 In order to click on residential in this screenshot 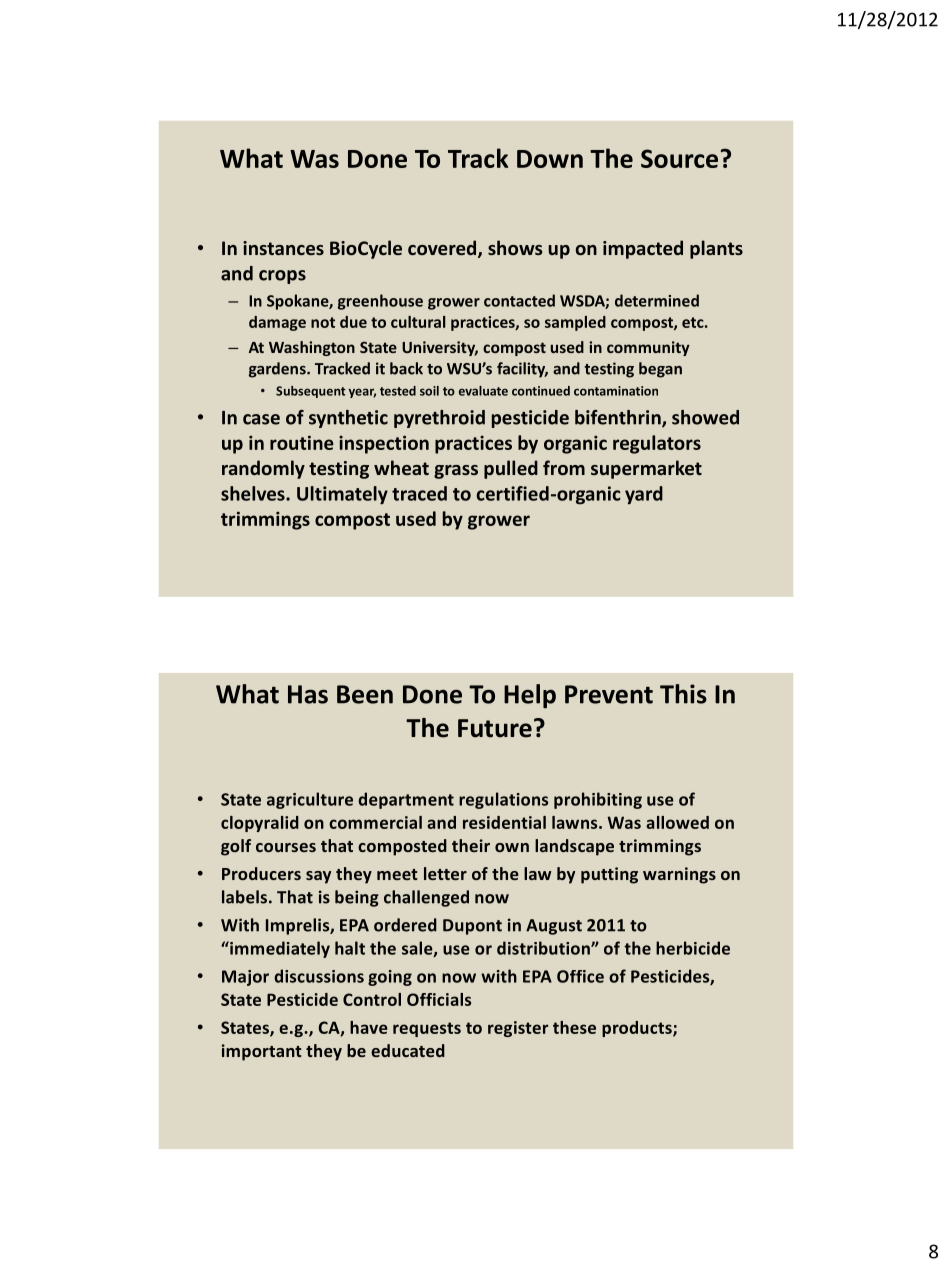, I will do `click(504, 822)`.
